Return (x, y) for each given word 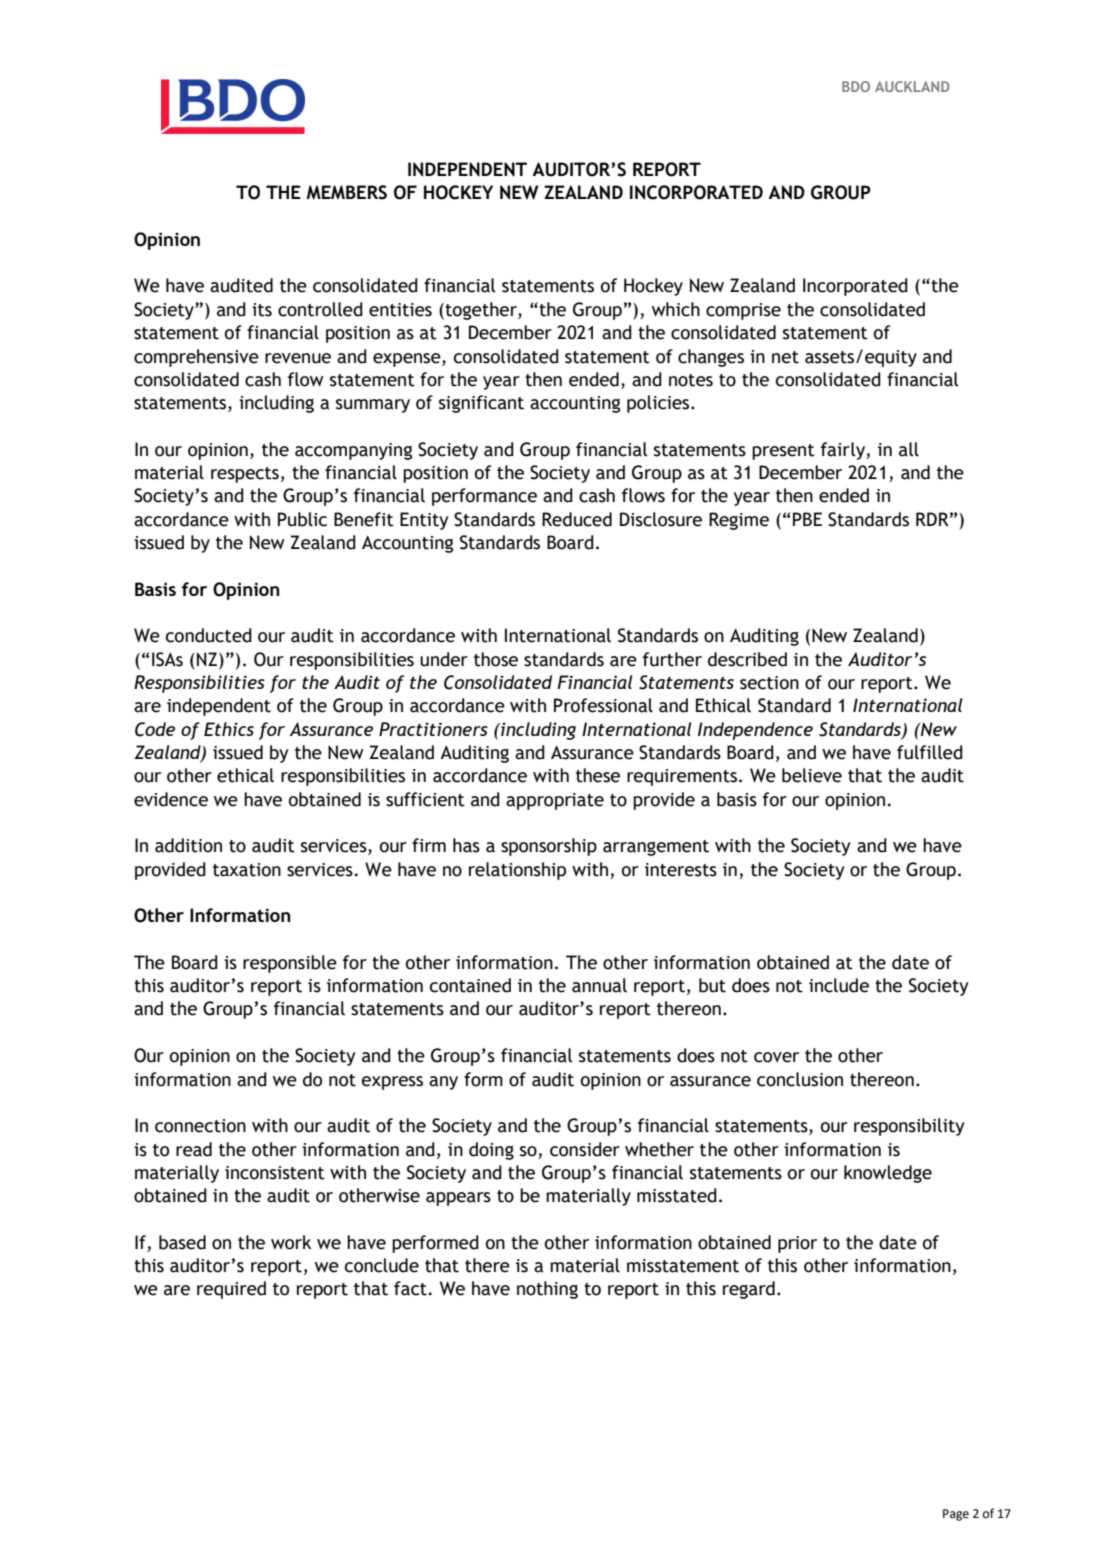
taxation (247, 870)
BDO (856, 86)
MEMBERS (347, 192)
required (231, 1290)
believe (812, 775)
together (481, 311)
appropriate (555, 801)
